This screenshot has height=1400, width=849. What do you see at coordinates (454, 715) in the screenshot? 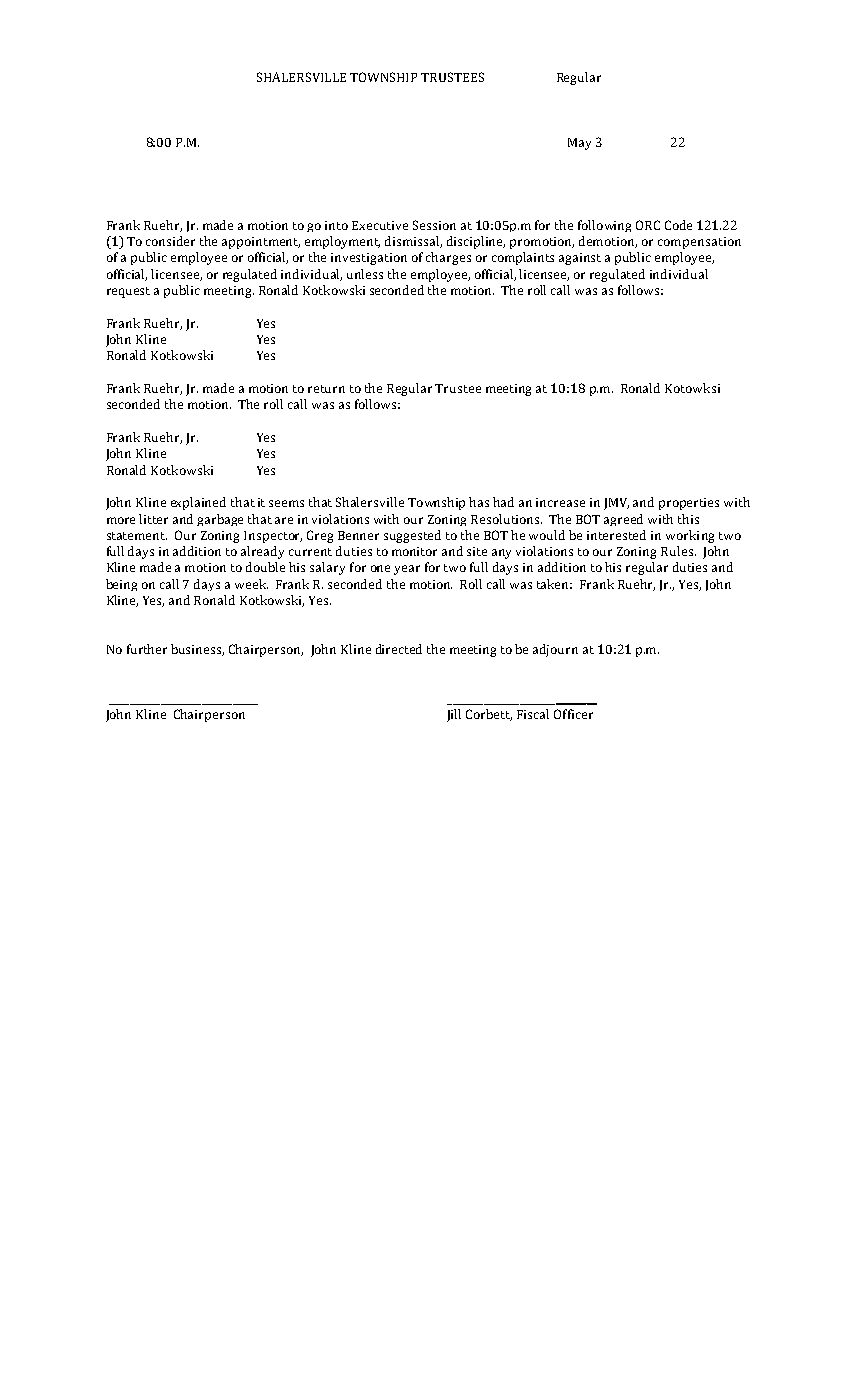
I see `Jill` at bounding box center [454, 715].
